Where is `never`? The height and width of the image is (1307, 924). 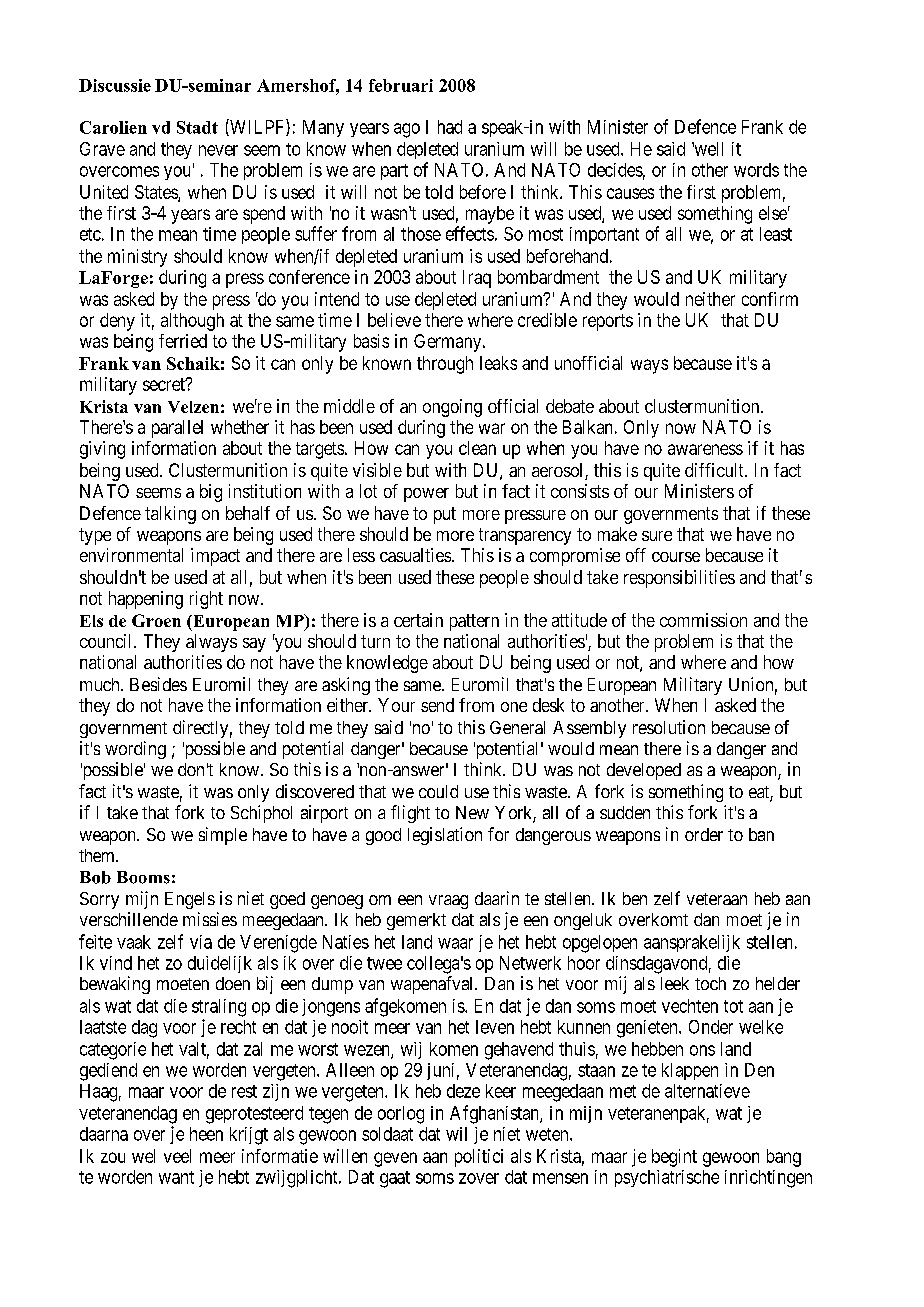
never is located at coordinates (218, 150).
